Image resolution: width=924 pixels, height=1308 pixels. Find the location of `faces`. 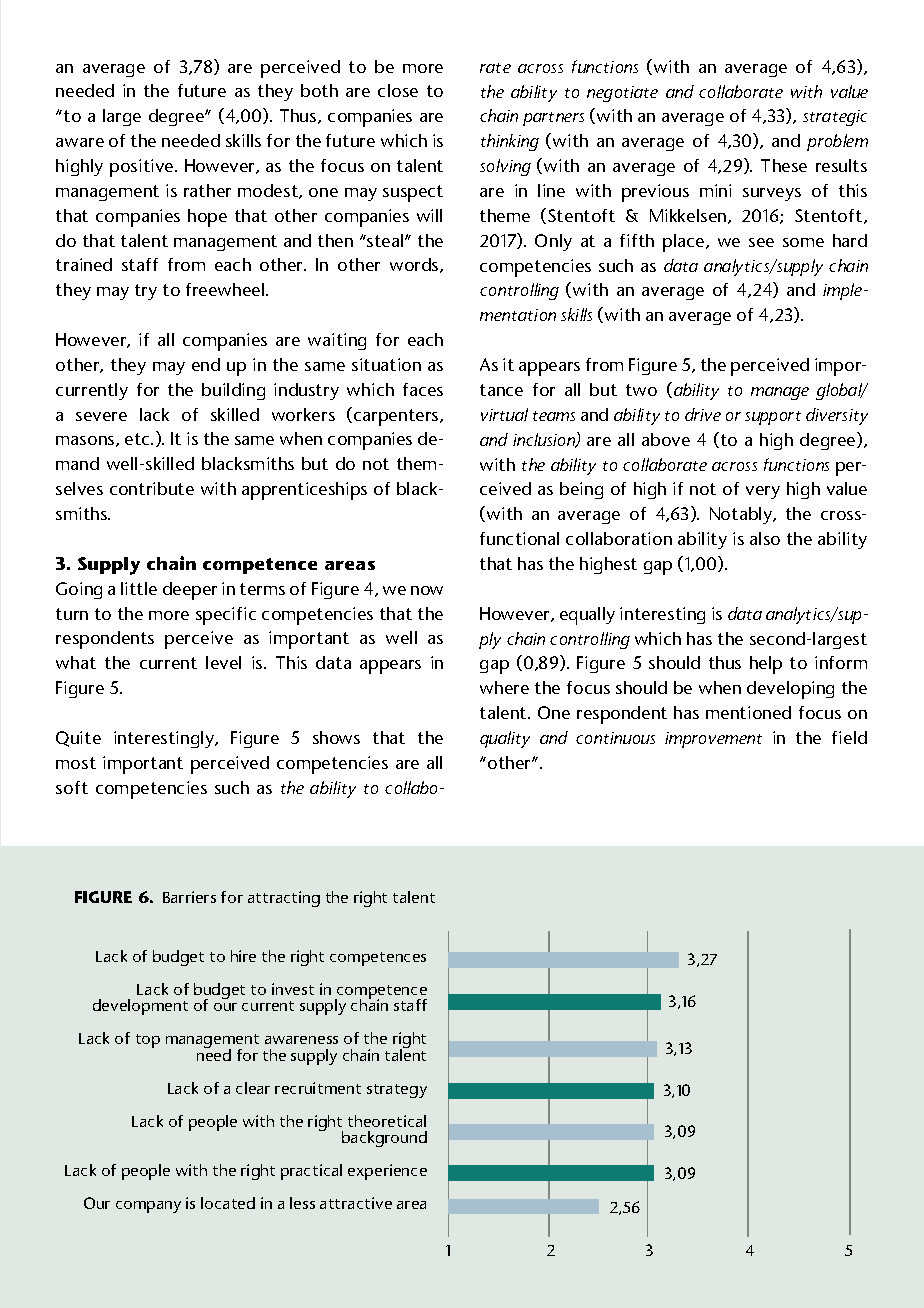

faces is located at coordinates (423, 389).
